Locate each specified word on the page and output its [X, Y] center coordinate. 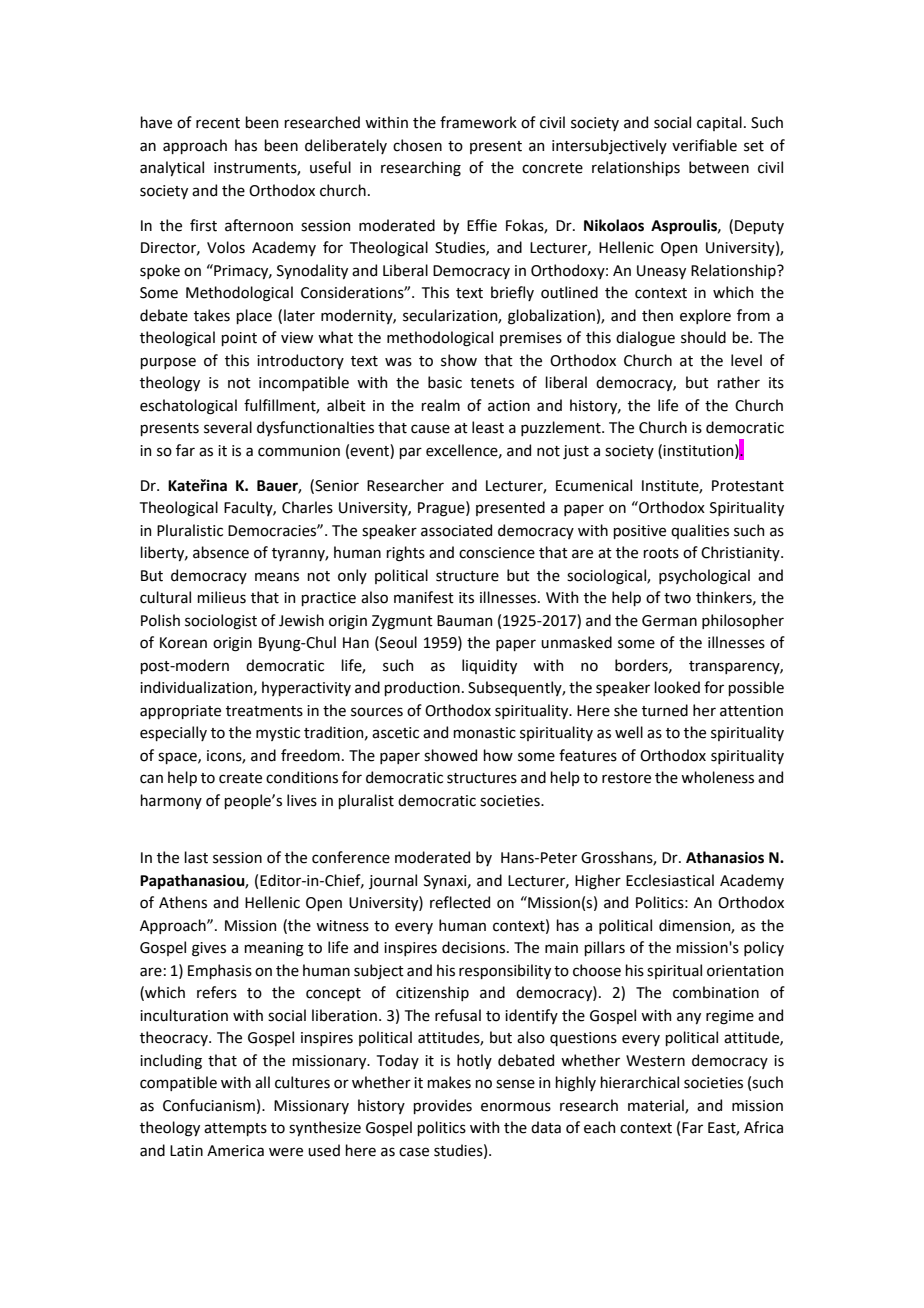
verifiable [704, 145]
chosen [417, 145]
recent [218, 123]
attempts [235, 1129]
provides [442, 1106]
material [657, 1106]
